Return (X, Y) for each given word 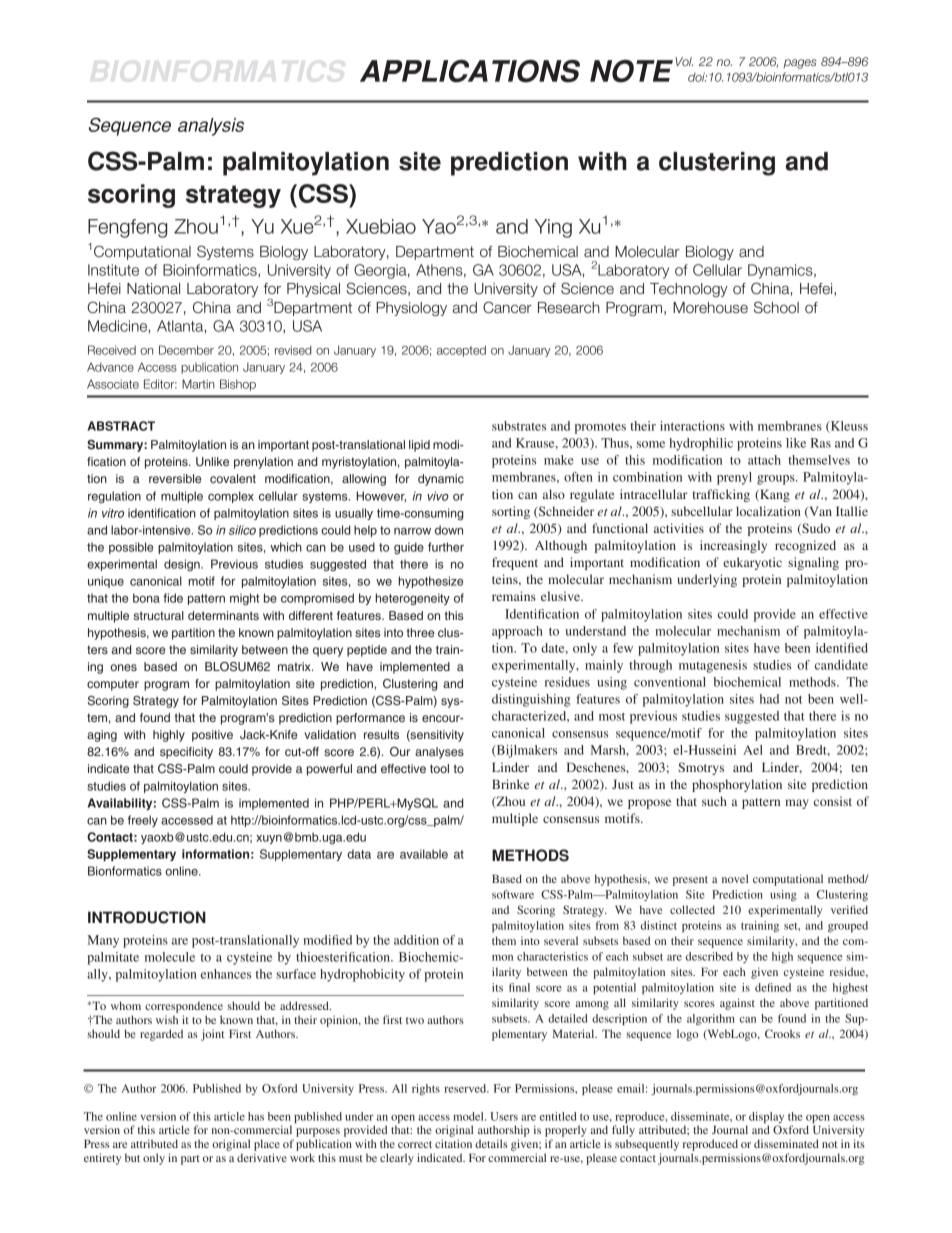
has (256, 1116)
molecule (170, 957)
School (776, 307)
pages (800, 64)
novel (735, 878)
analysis (211, 127)
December (186, 350)
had (769, 699)
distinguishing (531, 700)
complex (231, 497)
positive (212, 736)
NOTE (631, 71)
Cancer (507, 307)
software (513, 894)
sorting (511, 512)
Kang (774, 495)
